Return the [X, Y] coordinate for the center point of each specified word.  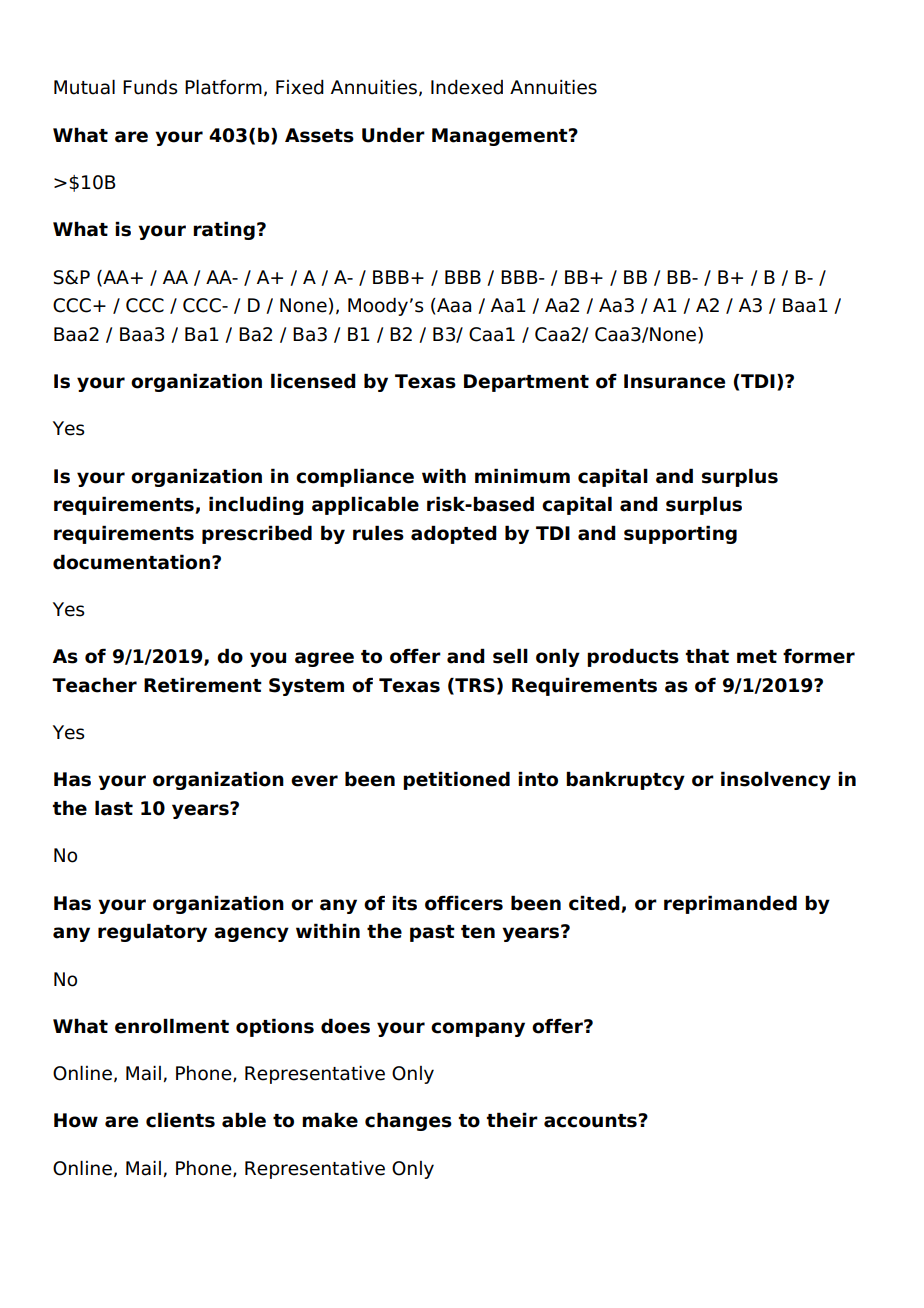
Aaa [453, 305]
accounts [590, 1121]
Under [393, 135]
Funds [150, 87]
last [114, 808]
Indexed [467, 87]
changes [408, 1121]
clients [180, 1120]
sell [510, 656]
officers [464, 903]
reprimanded [730, 904]
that [707, 656]
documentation [131, 562]
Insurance [674, 381]
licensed [313, 381]
